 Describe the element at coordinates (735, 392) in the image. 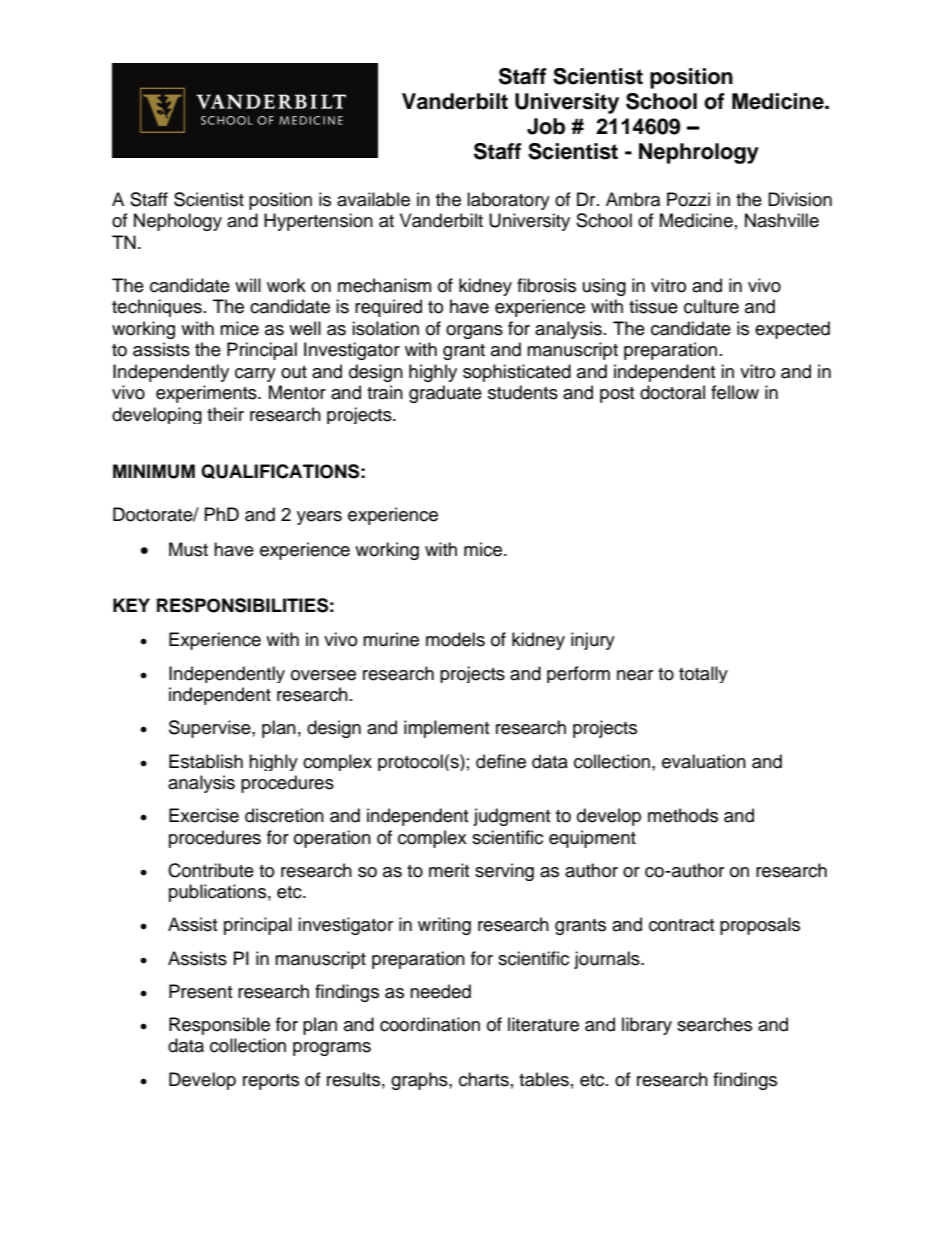

I see `fellow` at that location.
